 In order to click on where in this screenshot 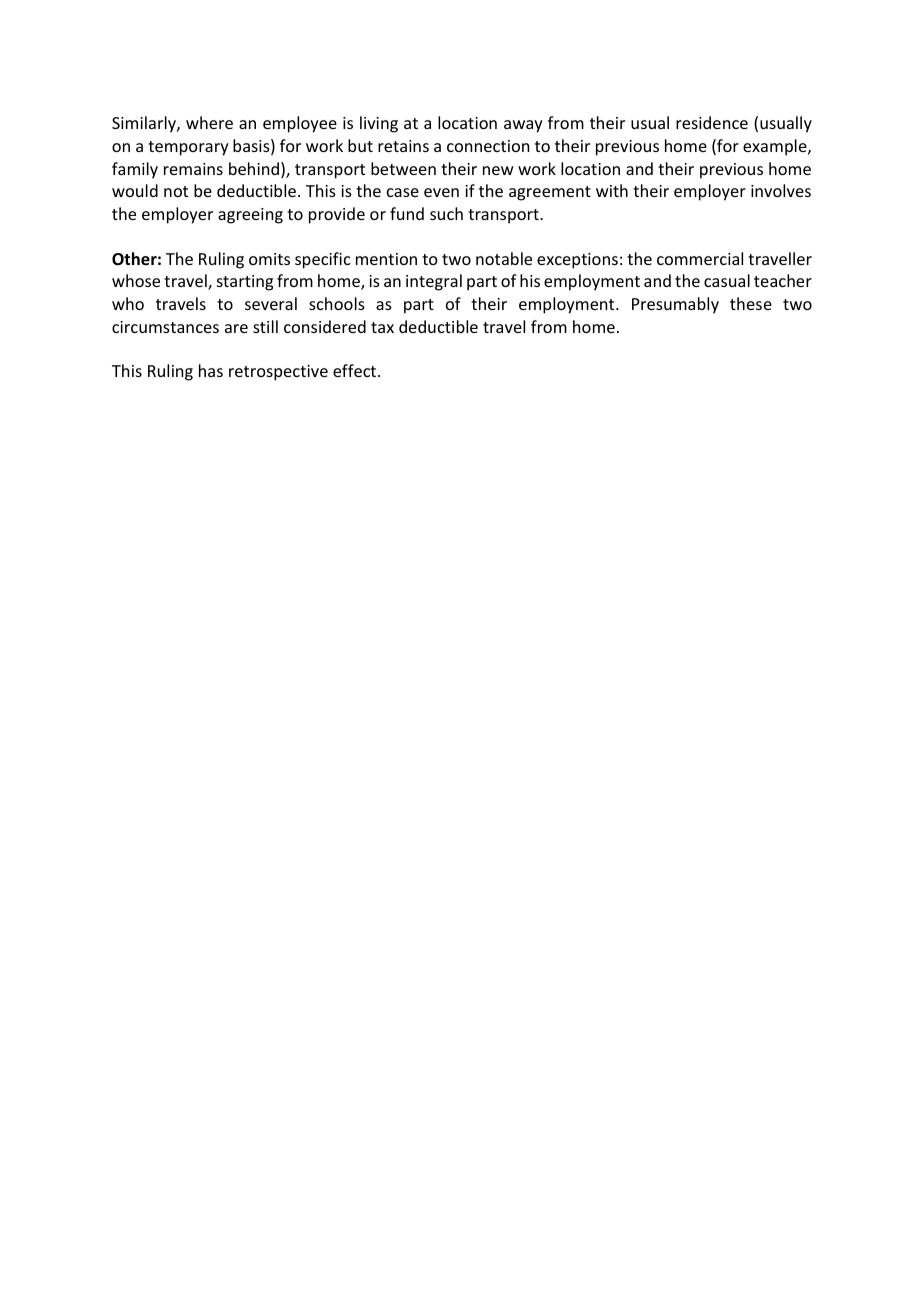, I will do `click(209, 122)`.
